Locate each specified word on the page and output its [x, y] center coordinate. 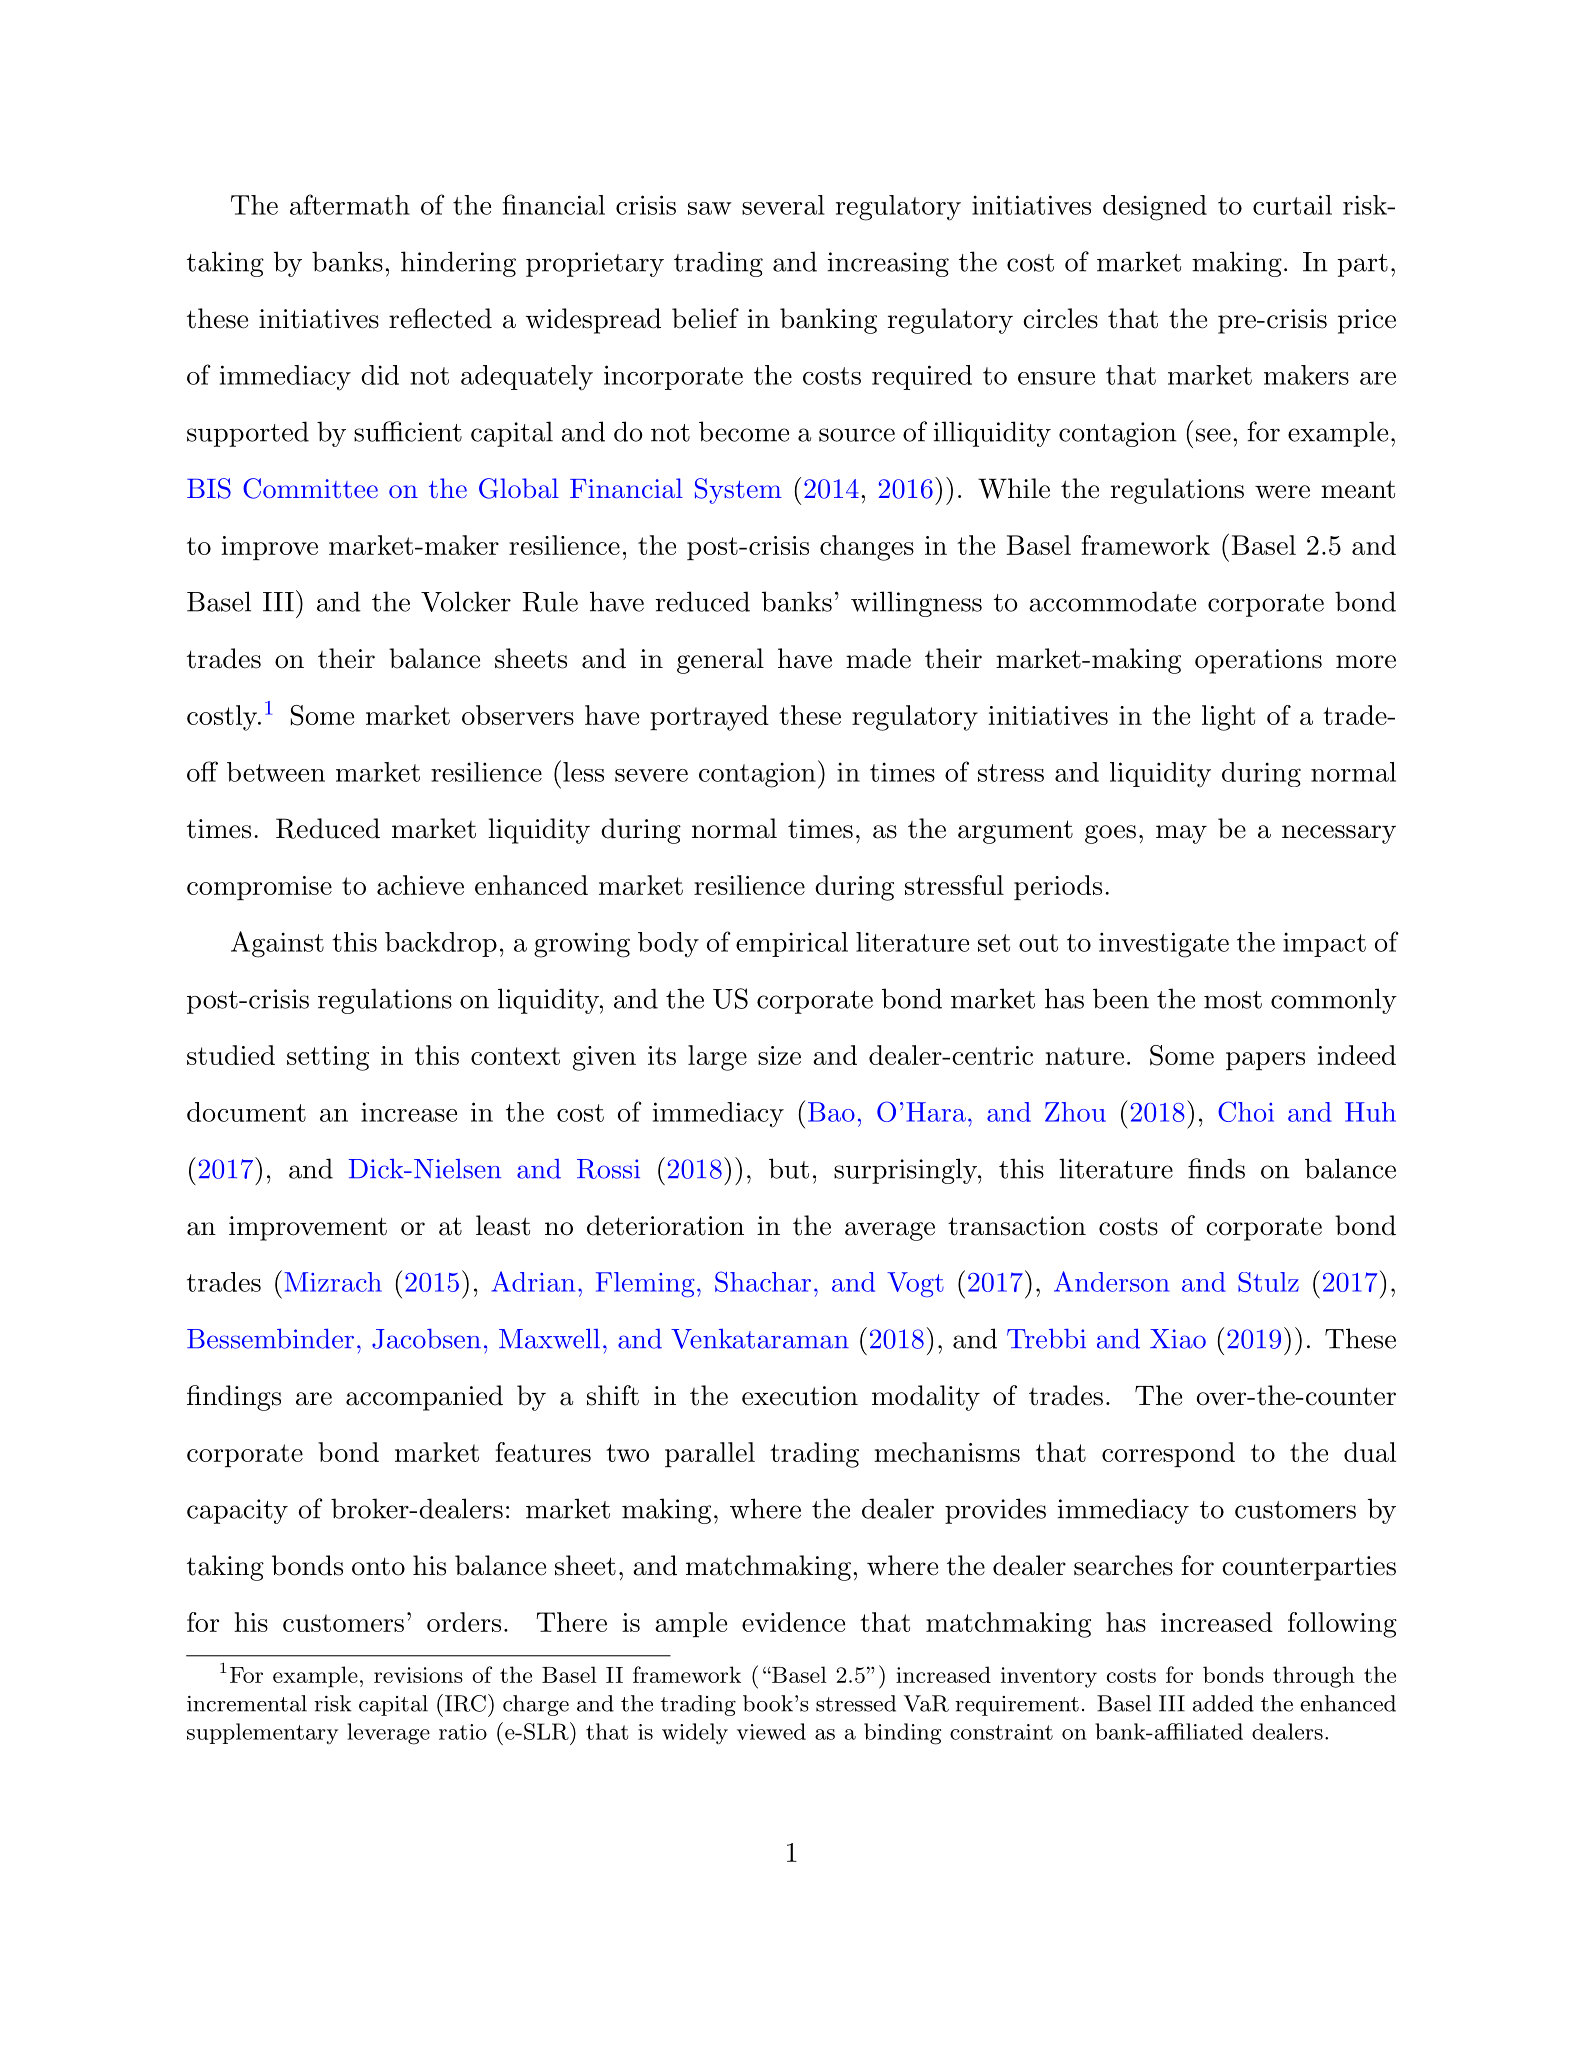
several [783, 205]
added [1223, 1703]
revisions [418, 1675]
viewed [771, 1731]
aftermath [350, 204]
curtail [1292, 205]
